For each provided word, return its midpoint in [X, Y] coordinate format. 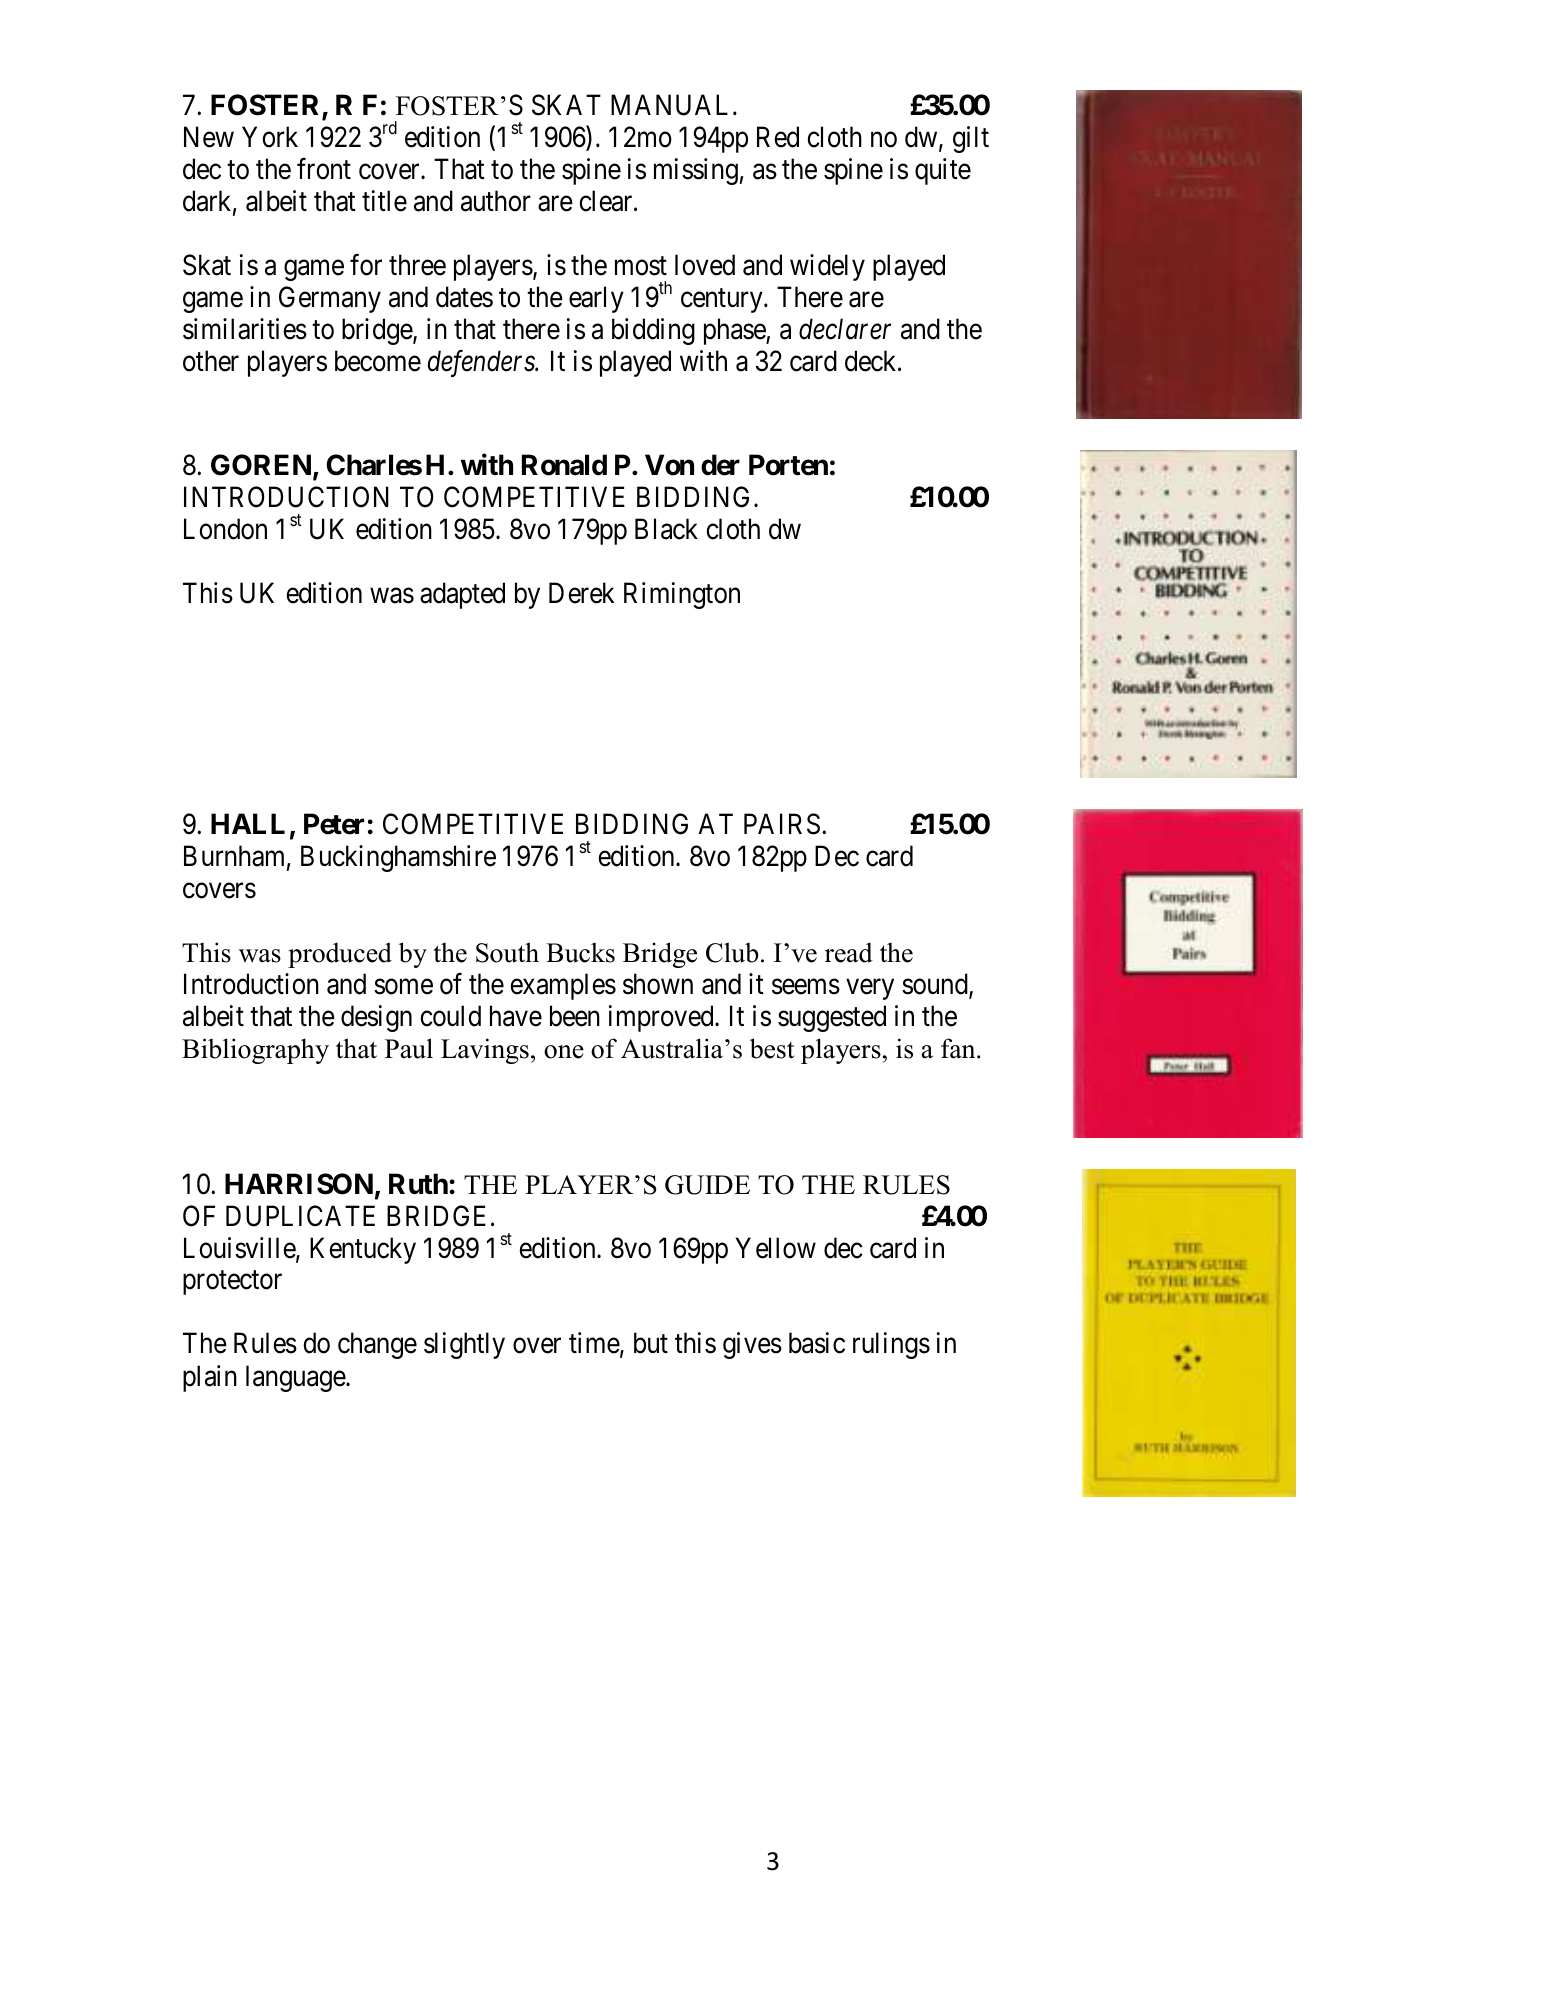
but [651, 1343]
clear [607, 201]
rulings [891, 1345]
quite [943, 171]
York [270, 137]
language [296, 1378]
